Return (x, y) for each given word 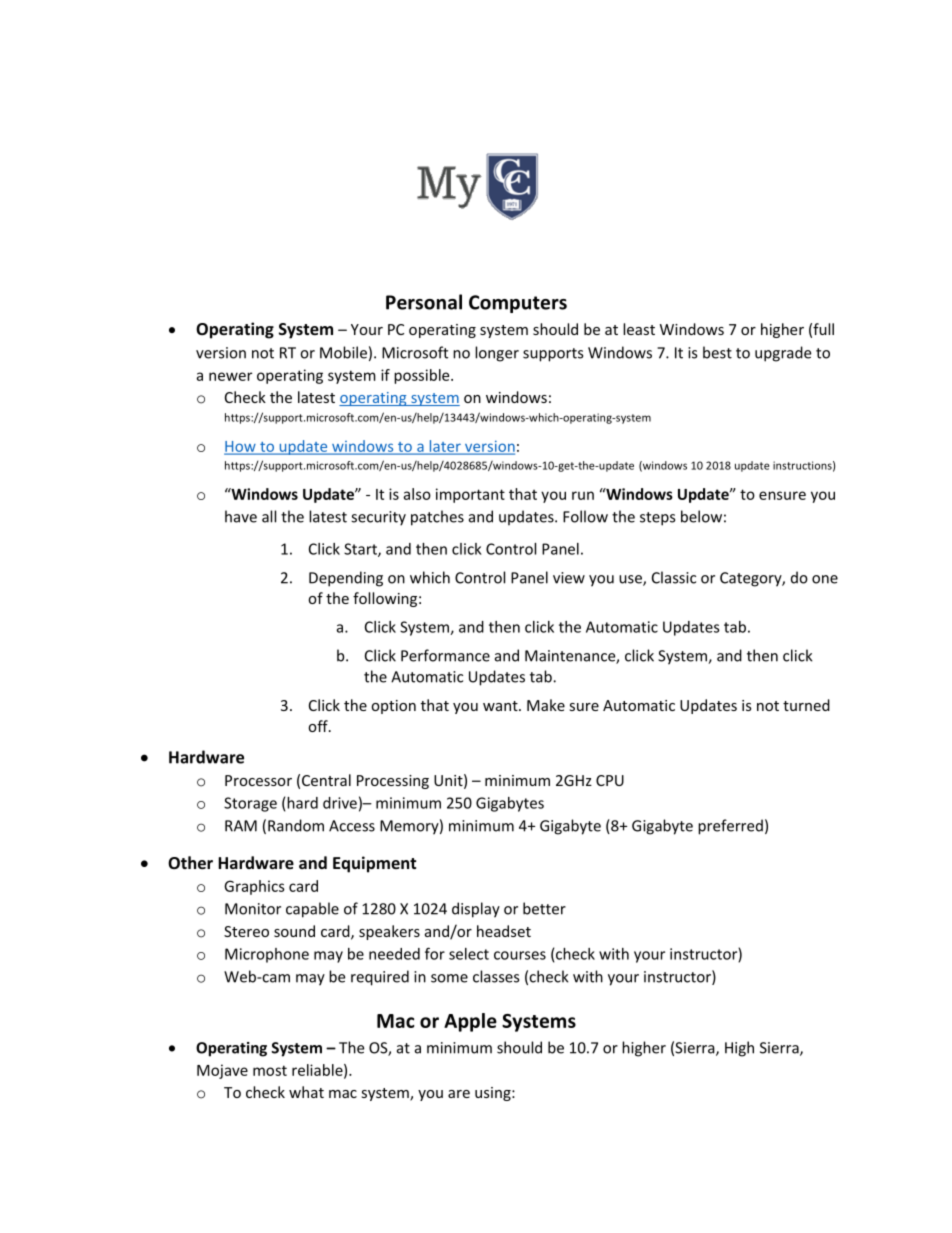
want (501, 706)
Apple (470, 1022)
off (319, 726)
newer (230, 376)
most (270, 1070)
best (717, 352)
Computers (518, 304)
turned (806, 705)
